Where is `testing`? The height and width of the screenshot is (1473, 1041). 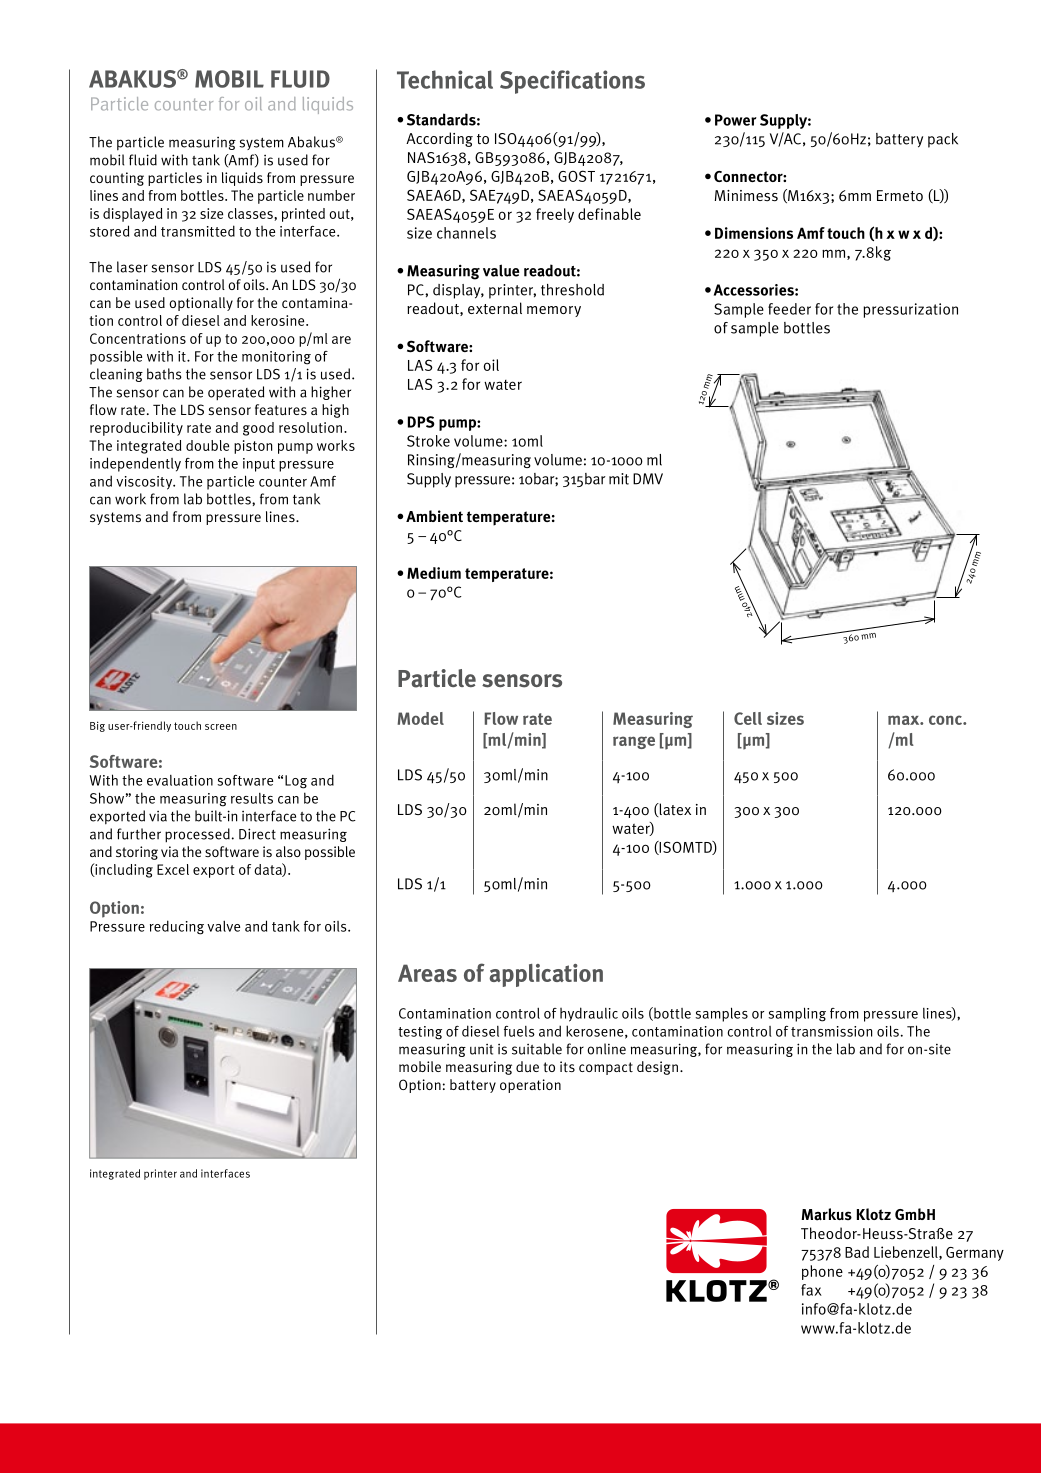 testing is located at coordinates (420, 1033).
